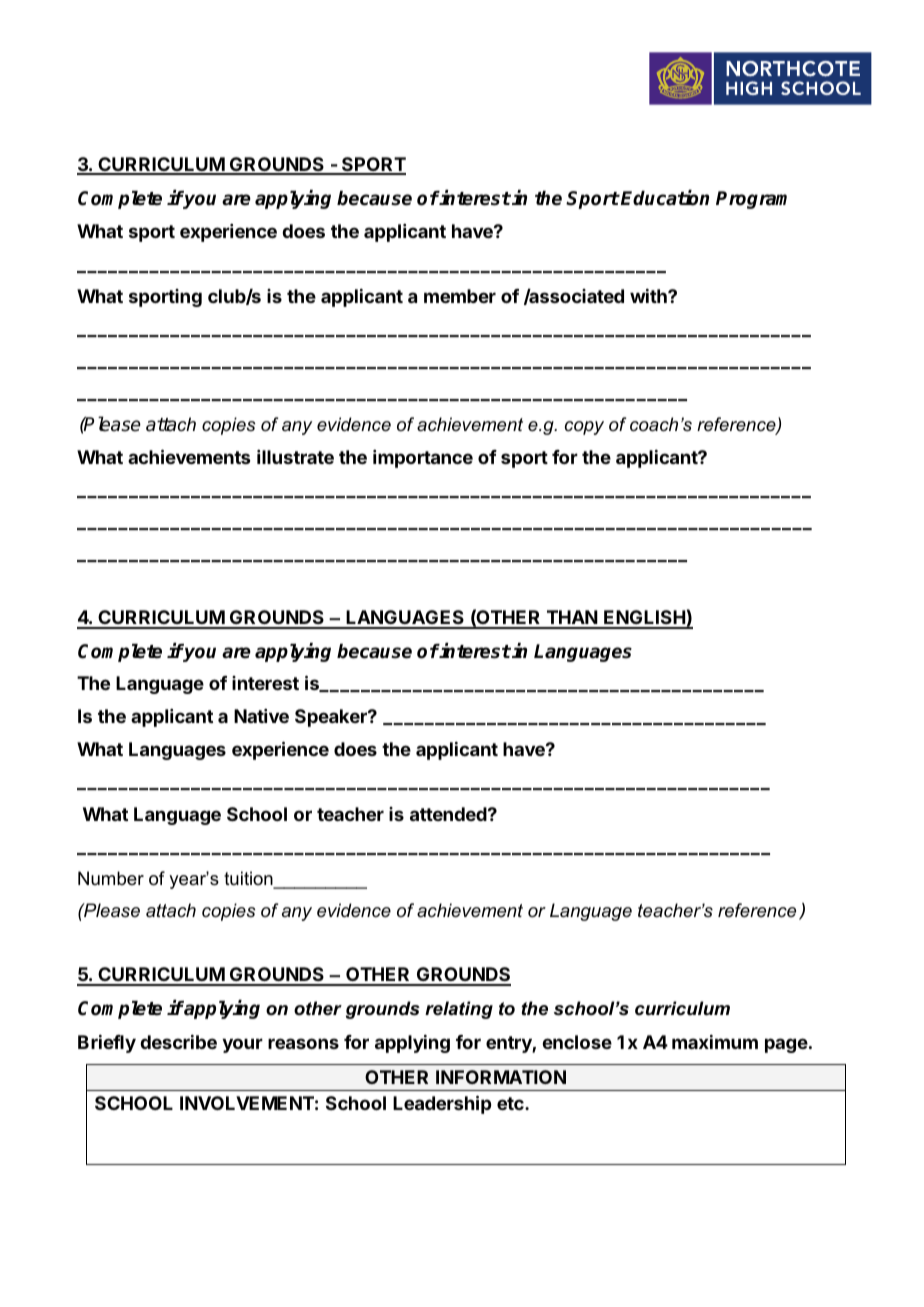 This page has height=1307, width=924. What do you see at coordinates (460, 296) in the page?
I see `member` at bounding box center [460, 296].
